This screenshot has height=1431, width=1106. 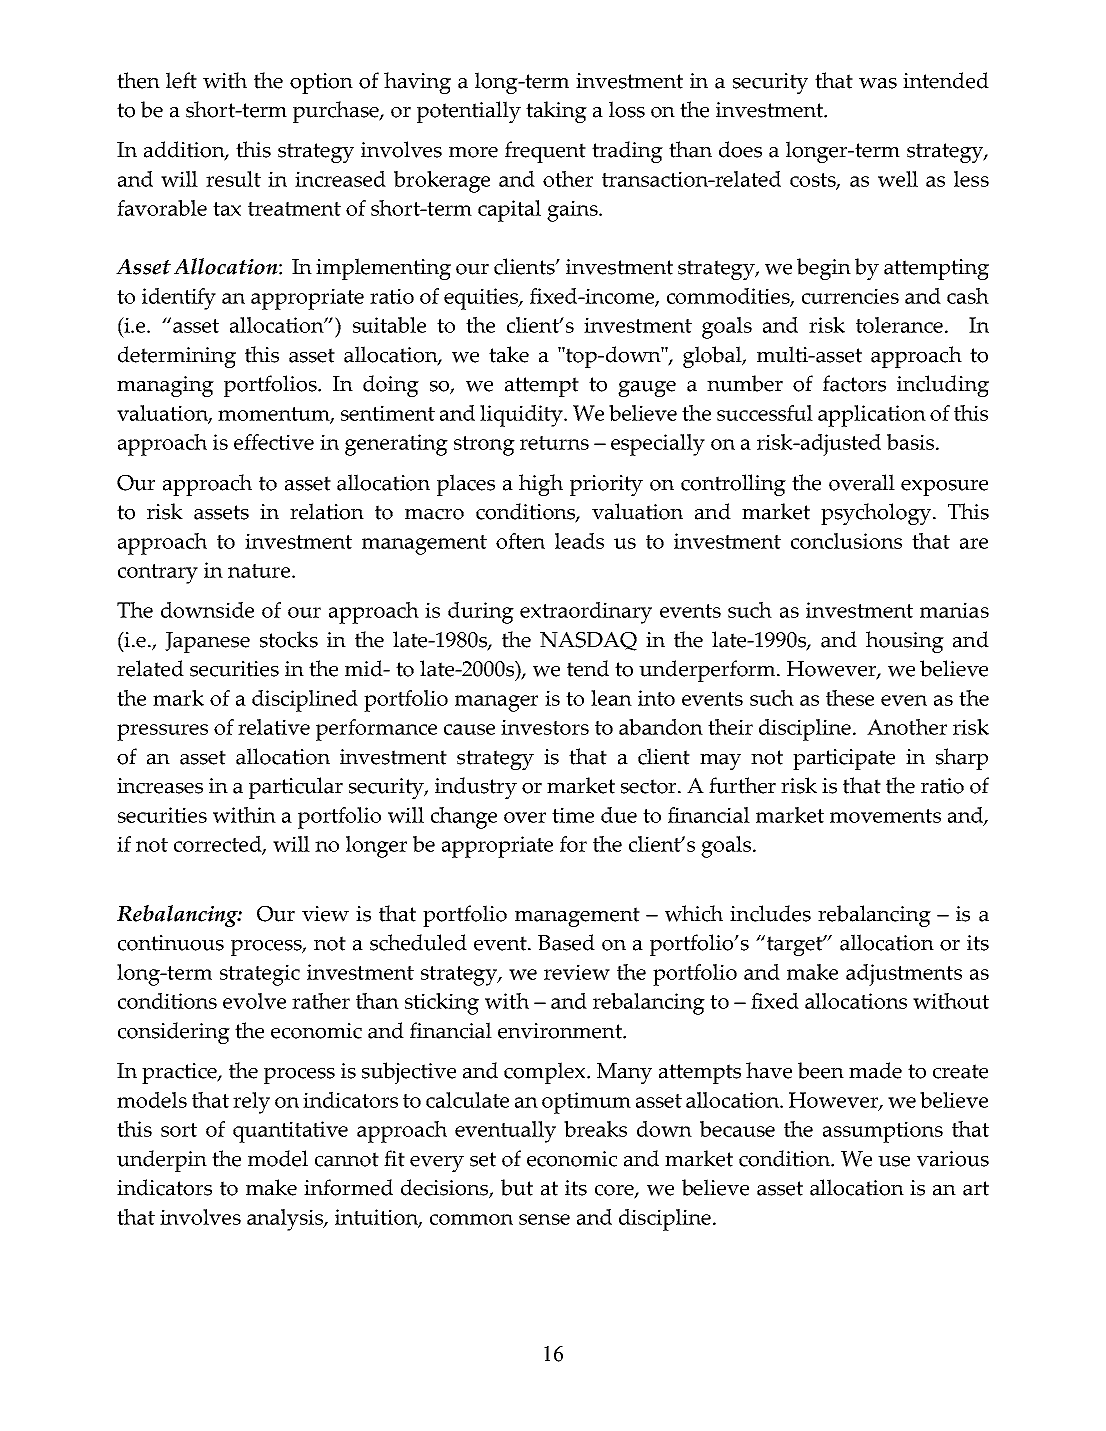 I want to click on taking, so click(x=556, y=112).
